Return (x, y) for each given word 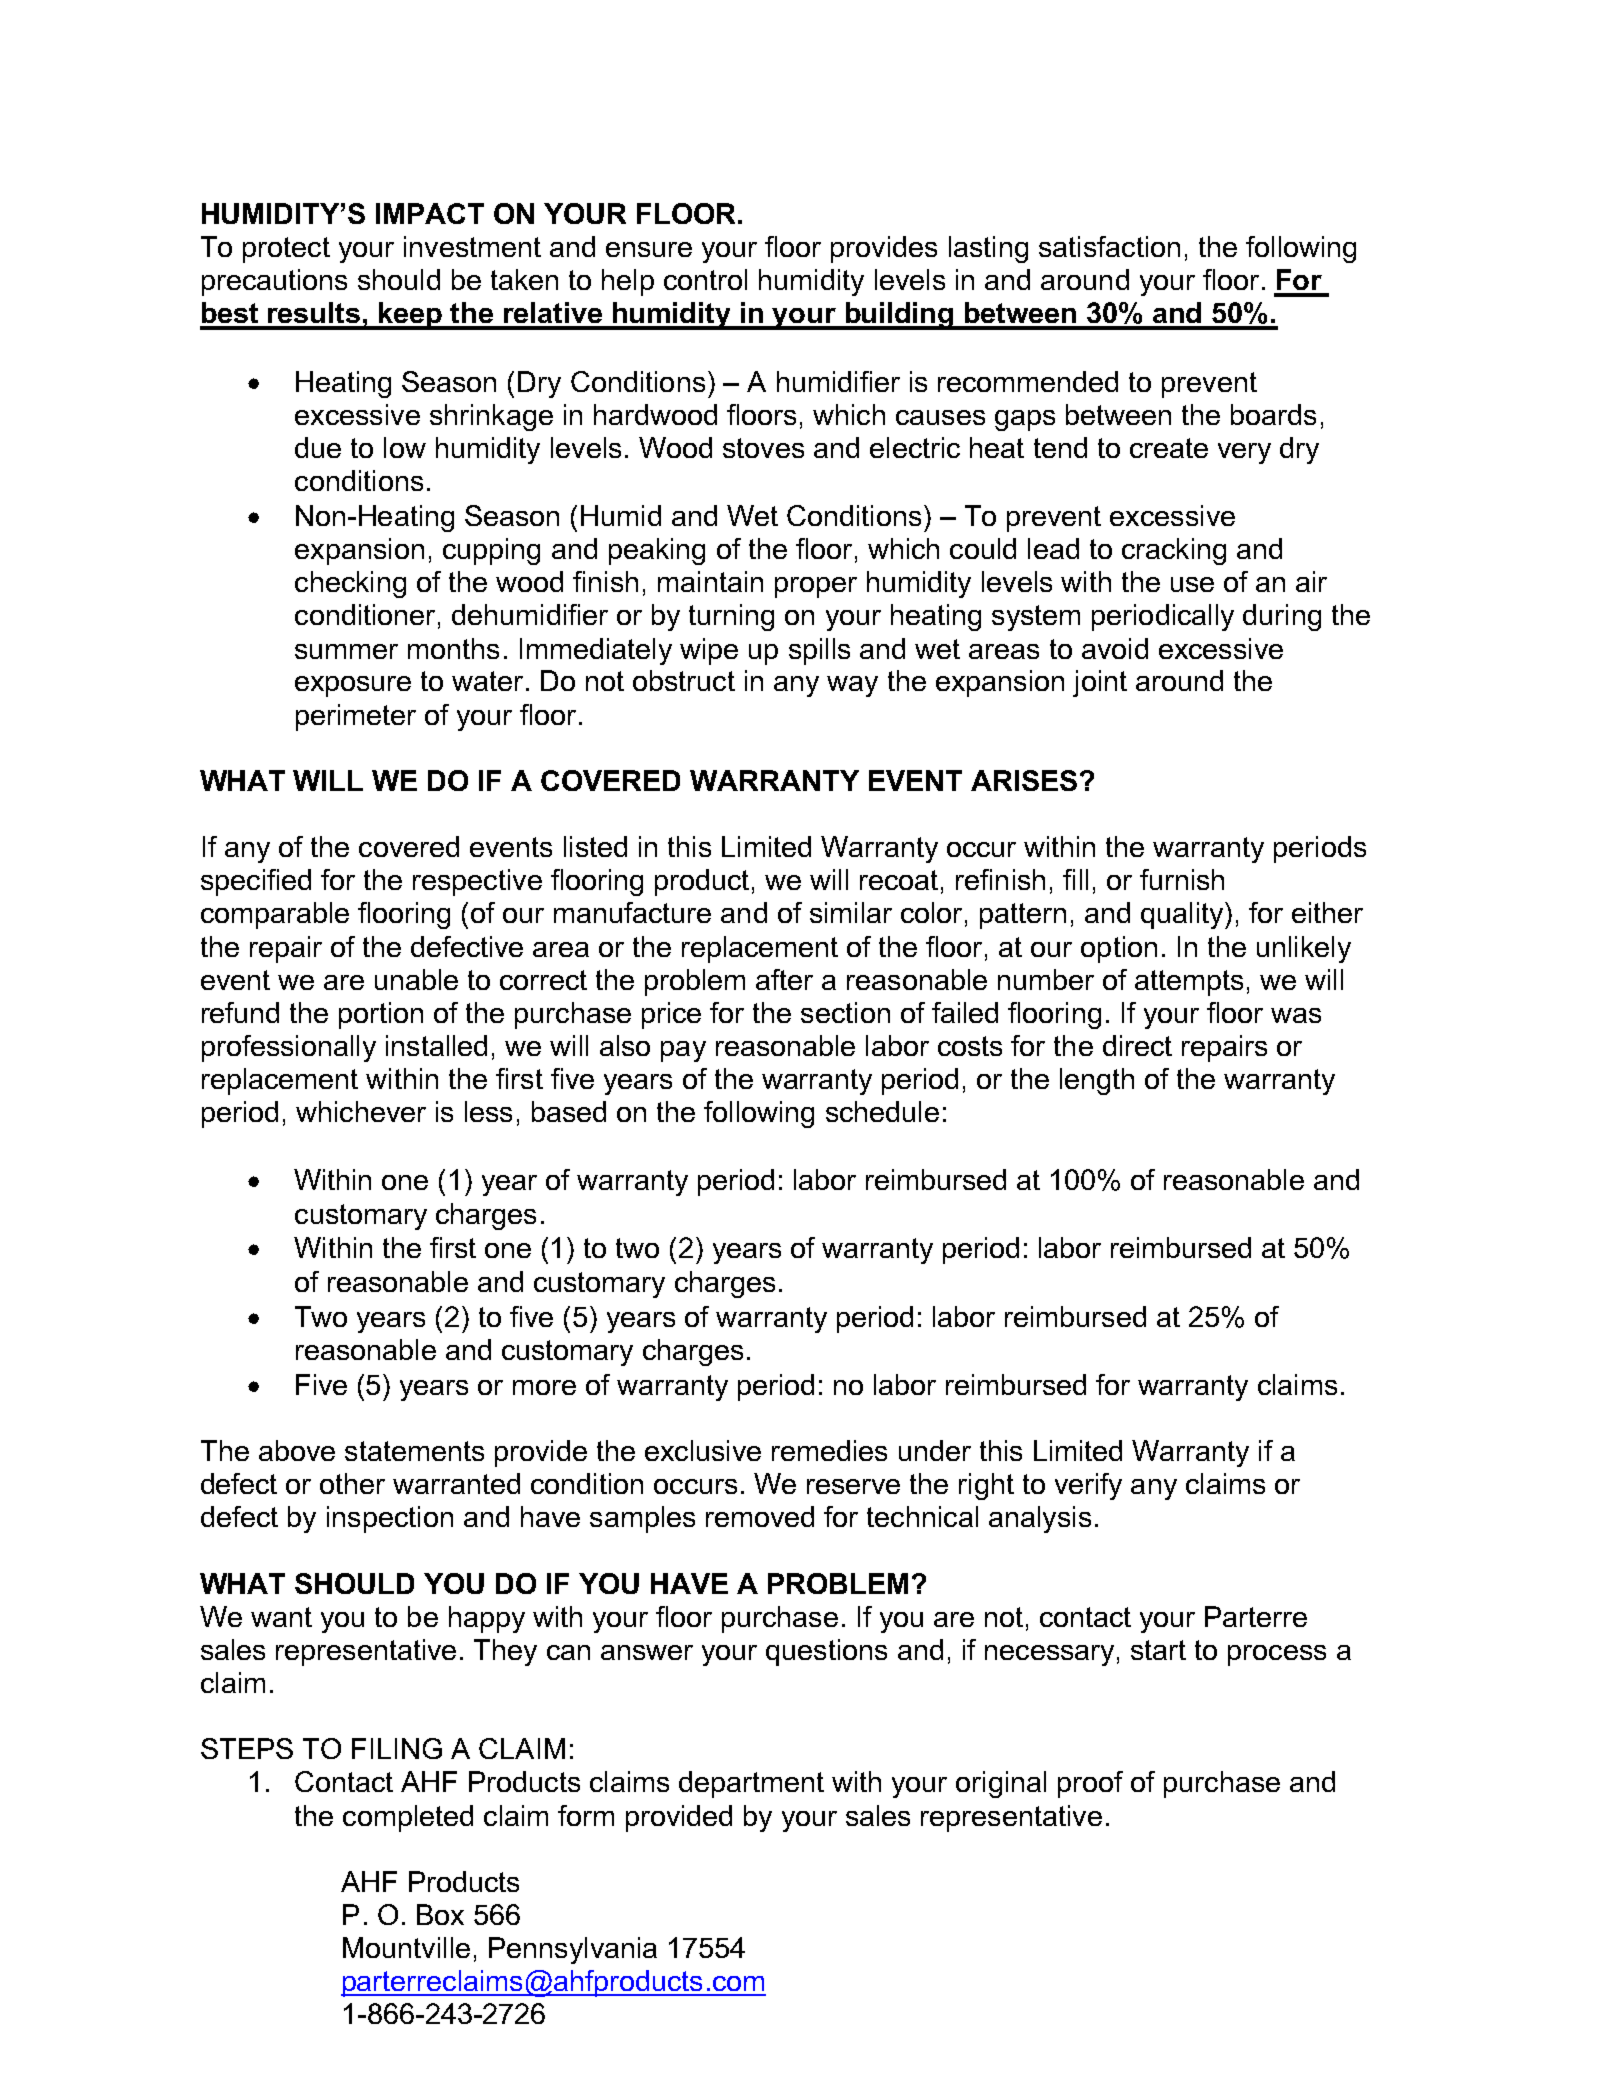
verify (1088, 1486)
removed (760, 1516)
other (352, 1483)
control (705, 279)
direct (1137, 1045)
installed (436, 1045)
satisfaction (1109, 246)
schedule (882, 1111)
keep (411, 316)
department (751, 1784)
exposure (353, 686)
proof (1090, 1784)
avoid (1115, 648)
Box (440, 1914)
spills (819, 651)
